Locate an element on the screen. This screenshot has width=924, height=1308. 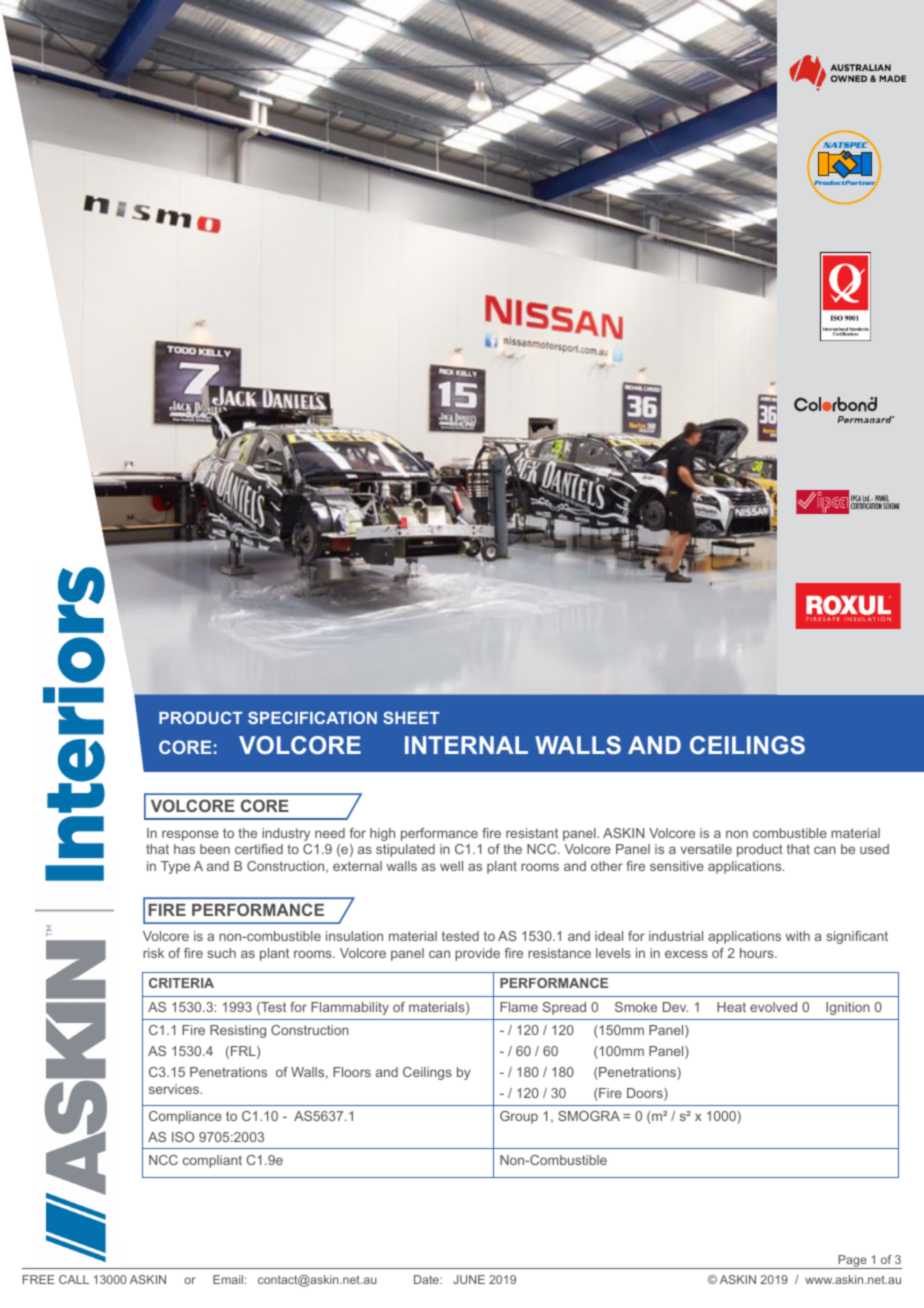
JUNE is located at coordinates (469, 1279).
